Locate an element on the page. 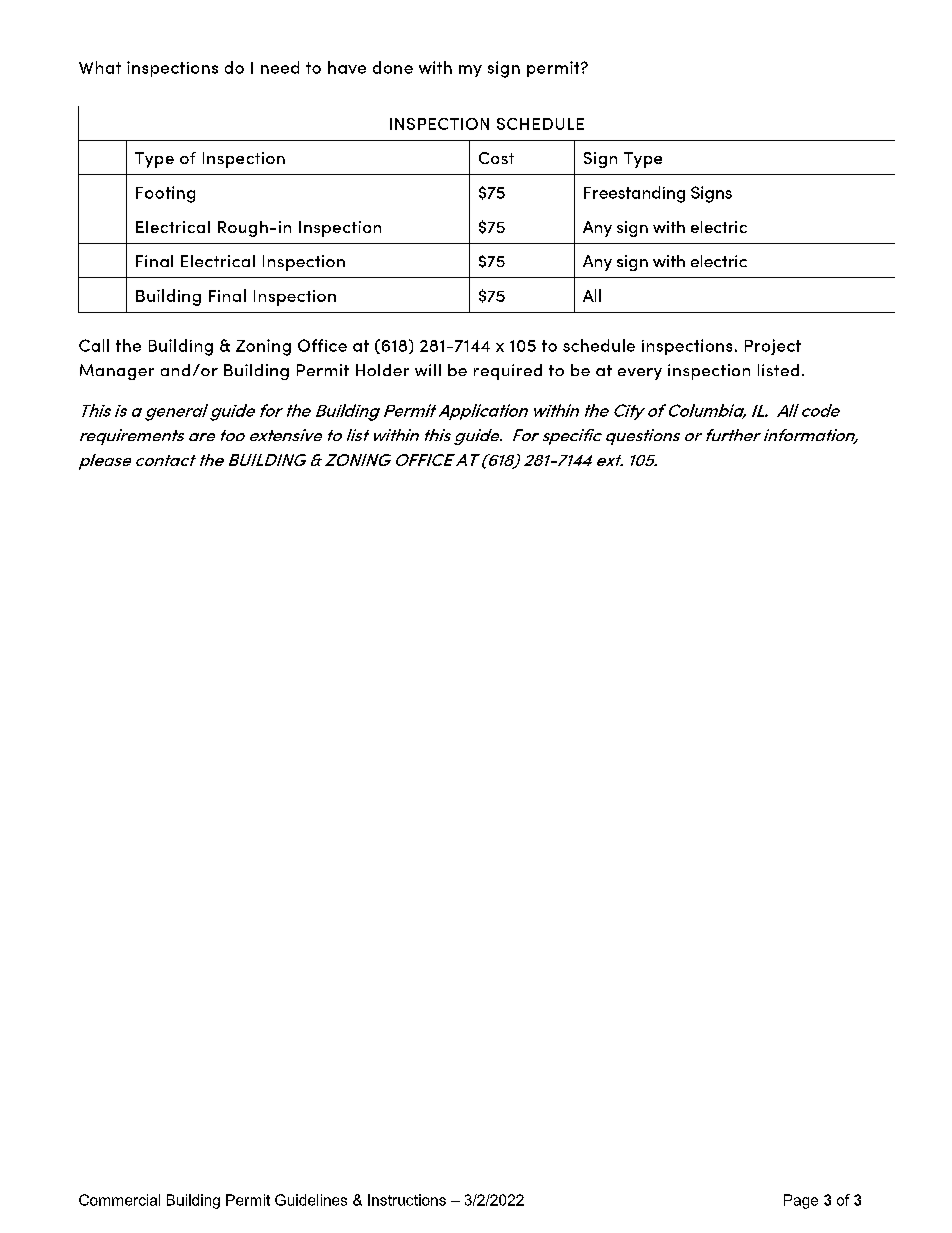  done is located at coordinates (393, 67).
